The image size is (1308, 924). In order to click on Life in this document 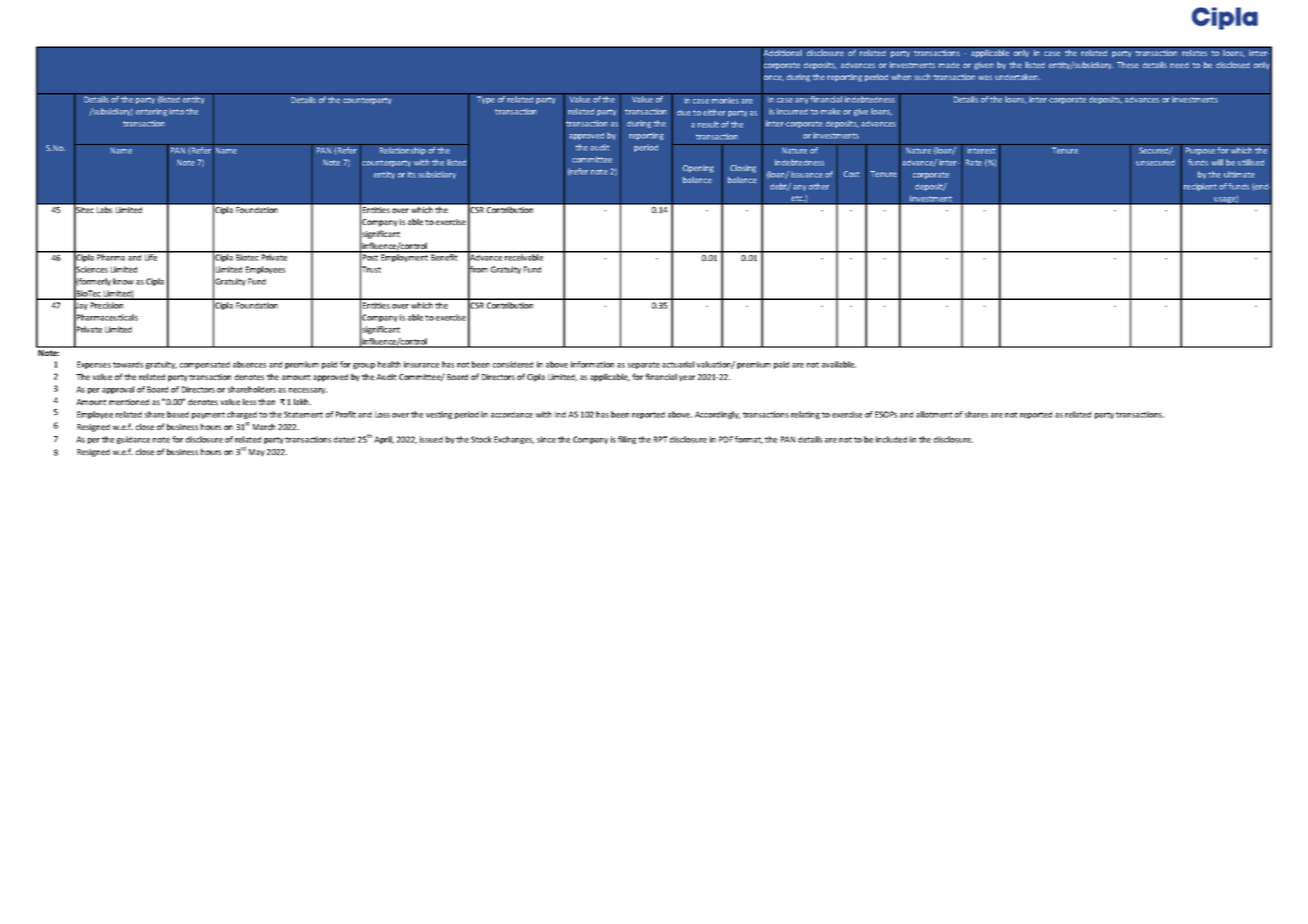, I will do `click(151, 256)`.
